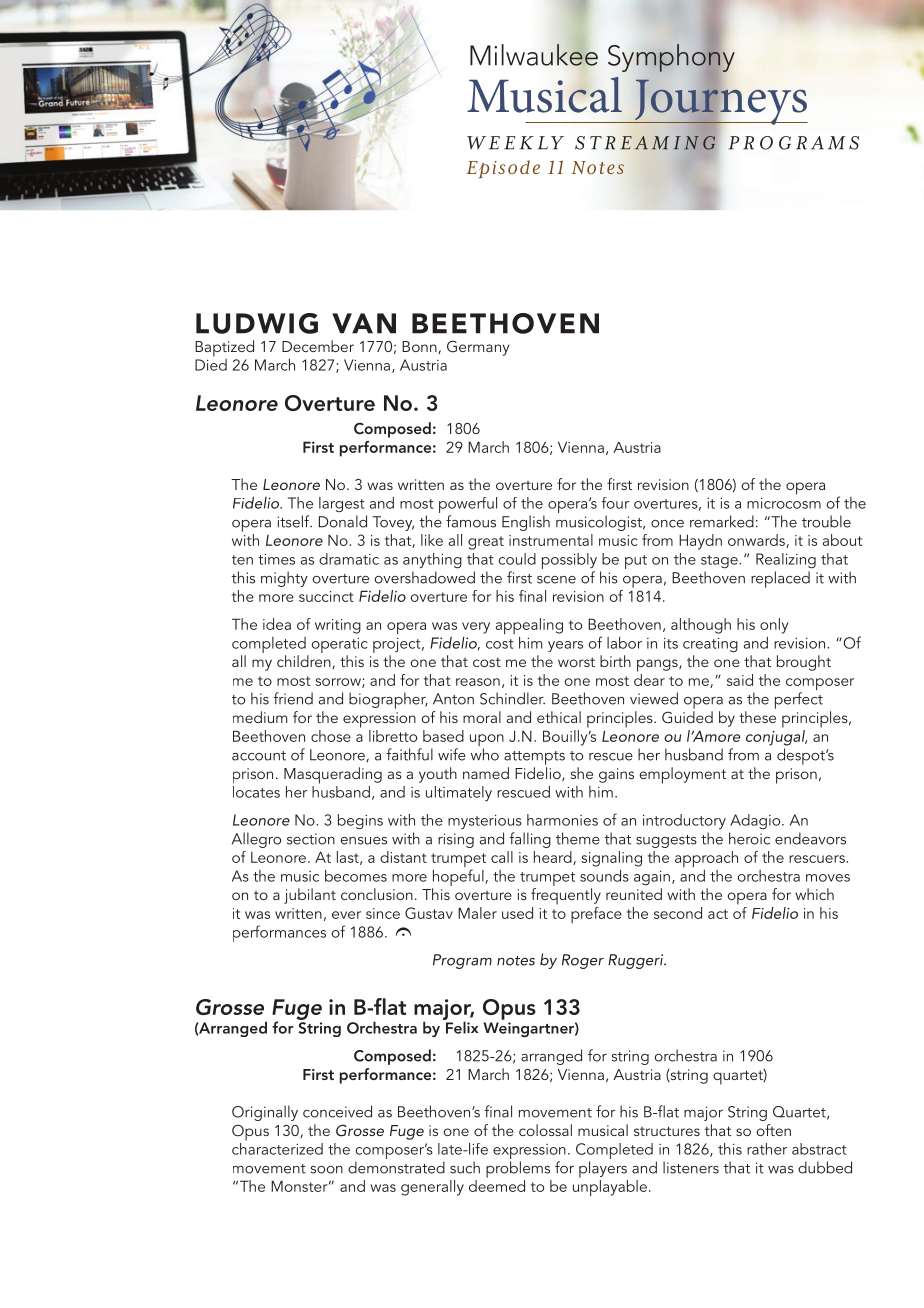  What do you see at coordinates (534, 55) in the screenshot?
I see `Milwaukee` at bounding box center [534, 55].
